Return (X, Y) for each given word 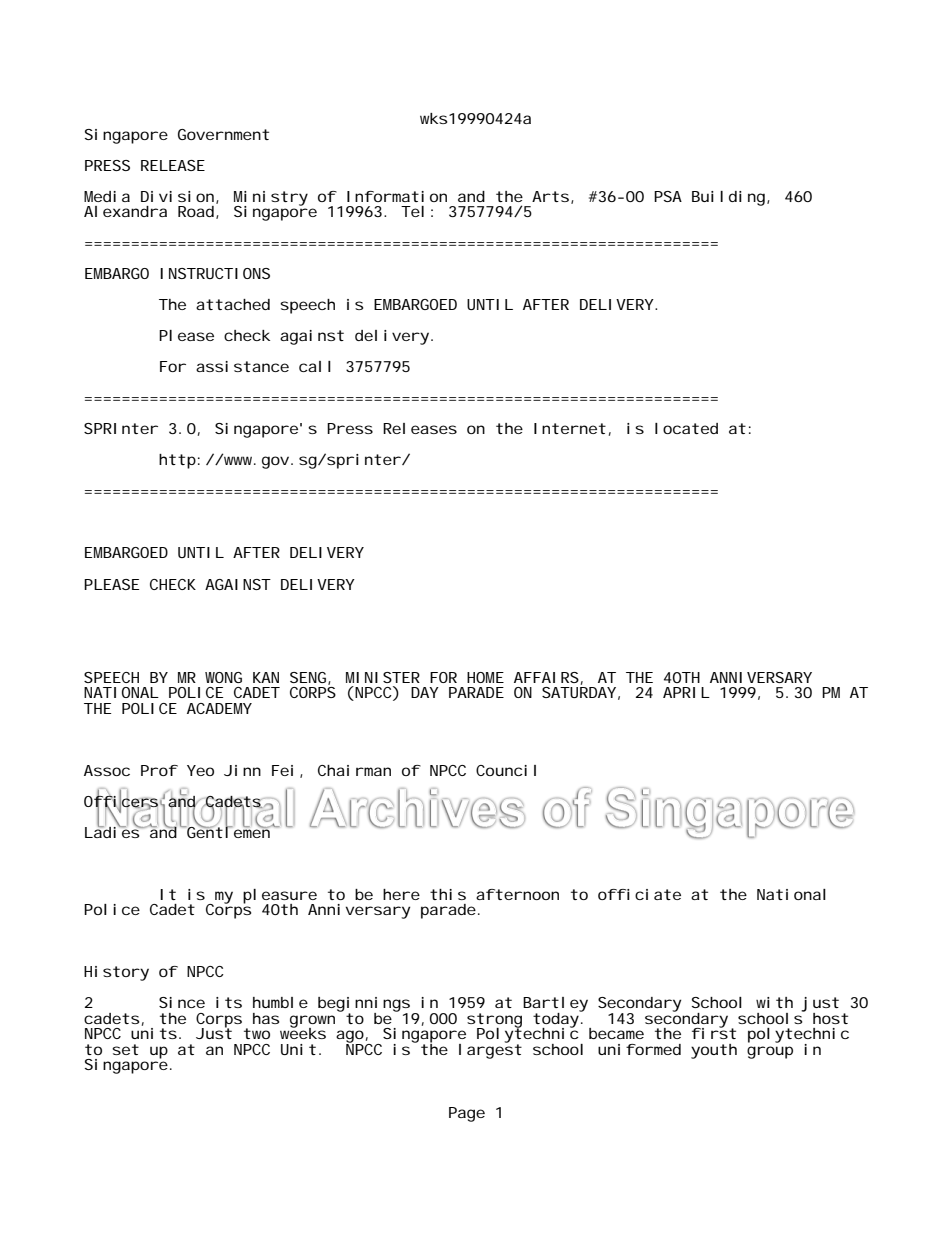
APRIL (686, 692)
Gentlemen (229, 831)
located (686, 428)
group (770, 1052)
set (125, 1049)
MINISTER (383, 677)
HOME (485, 677)
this (448, 894)
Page (467, 1114)
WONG (223, 677)
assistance (242, 366)
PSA (668, 196)
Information (397, 196)
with (774, 1002)
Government (223, 134)
